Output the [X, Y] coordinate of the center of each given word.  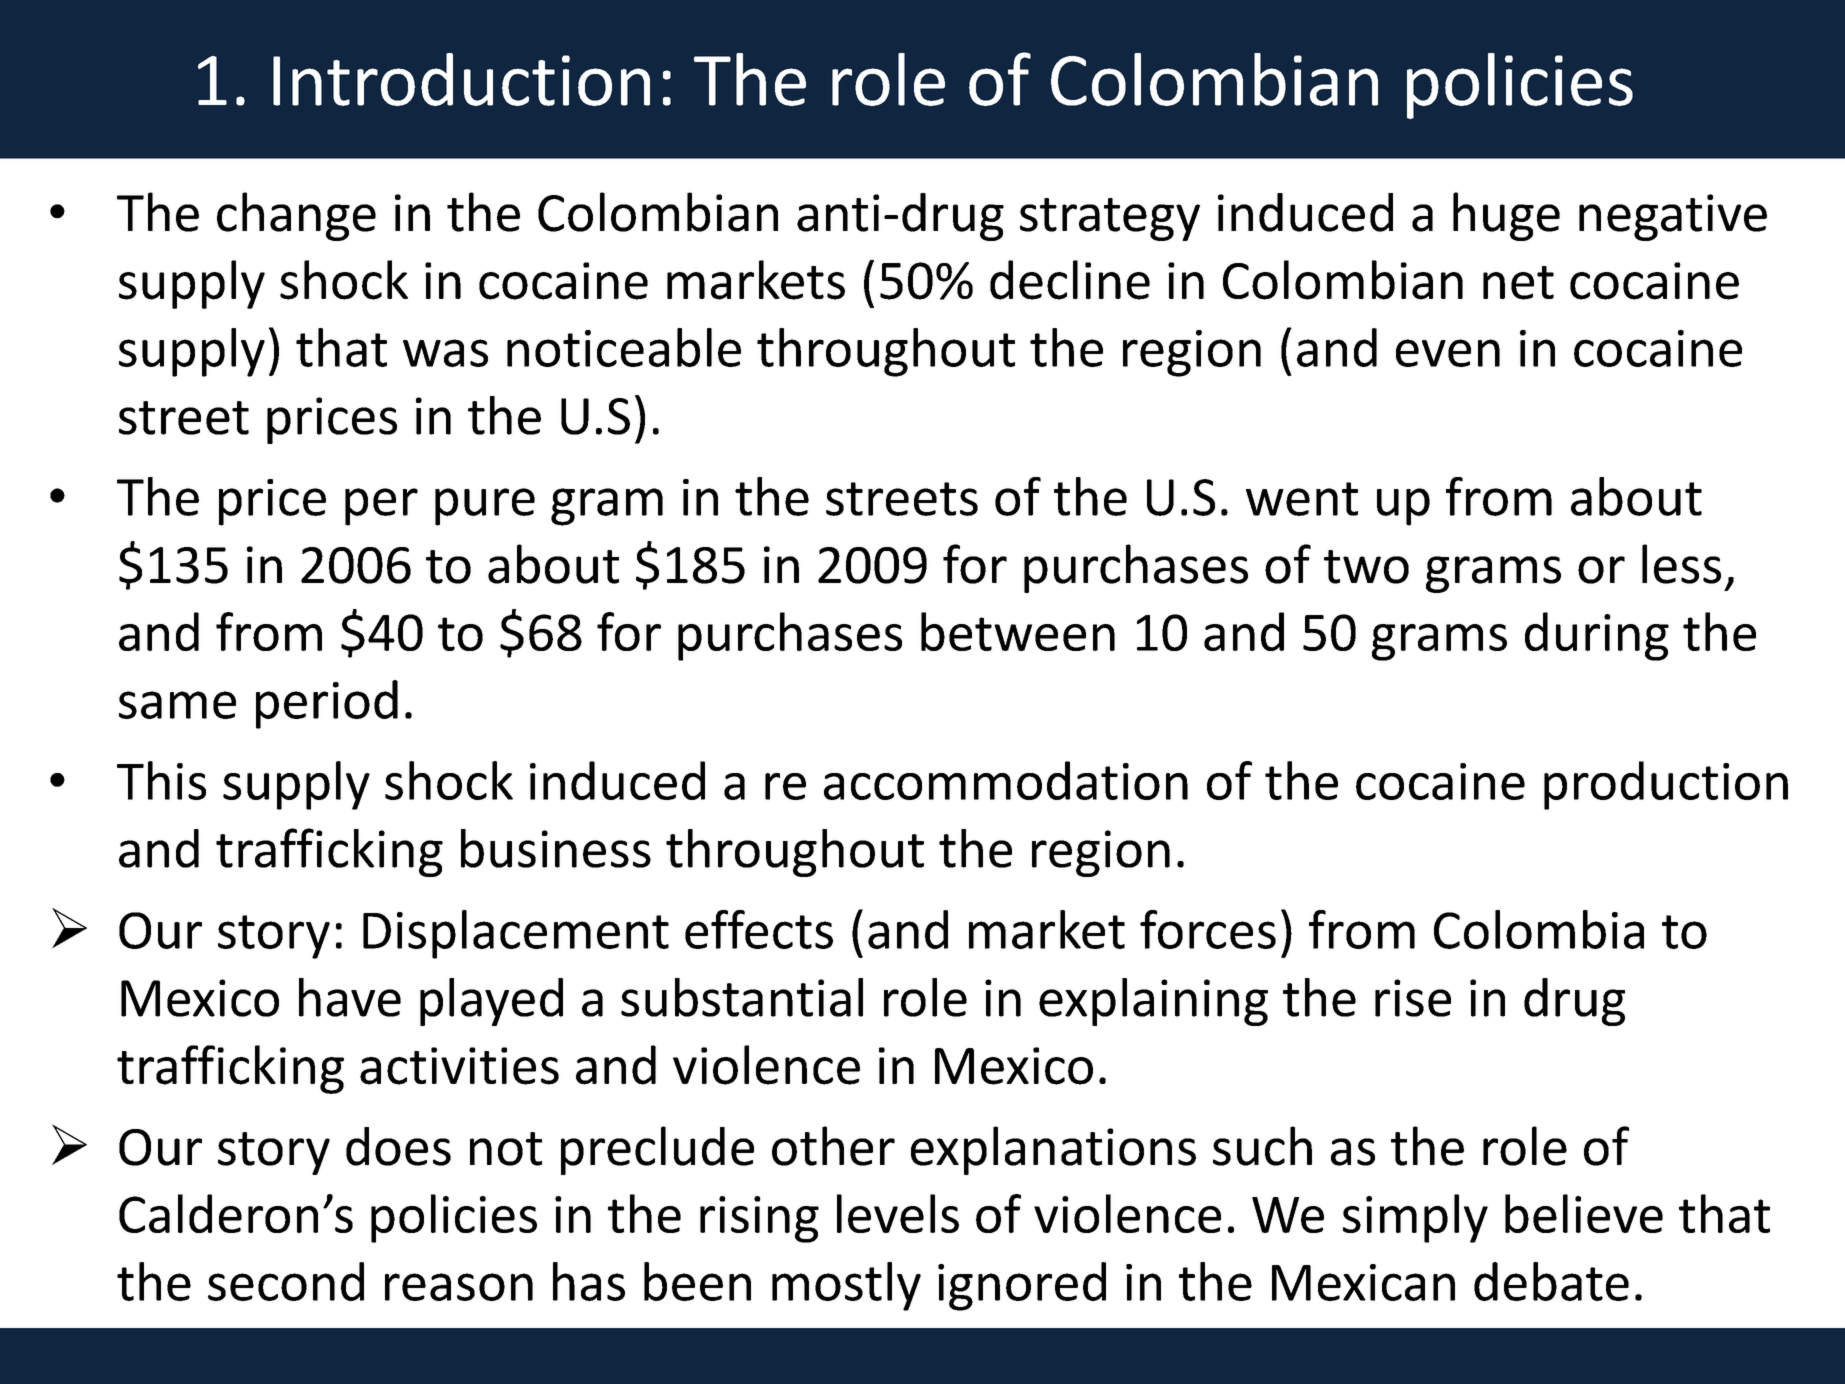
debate [1551, 1281]
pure [485, 507]
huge [1506, 216]
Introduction [461, 79]
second [286, 1281]
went [1302, 499]
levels [898, 1213]
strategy [1110, 219]
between [1018, 631]
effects [759, 929]
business [556, 848]
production [1666, 785]
